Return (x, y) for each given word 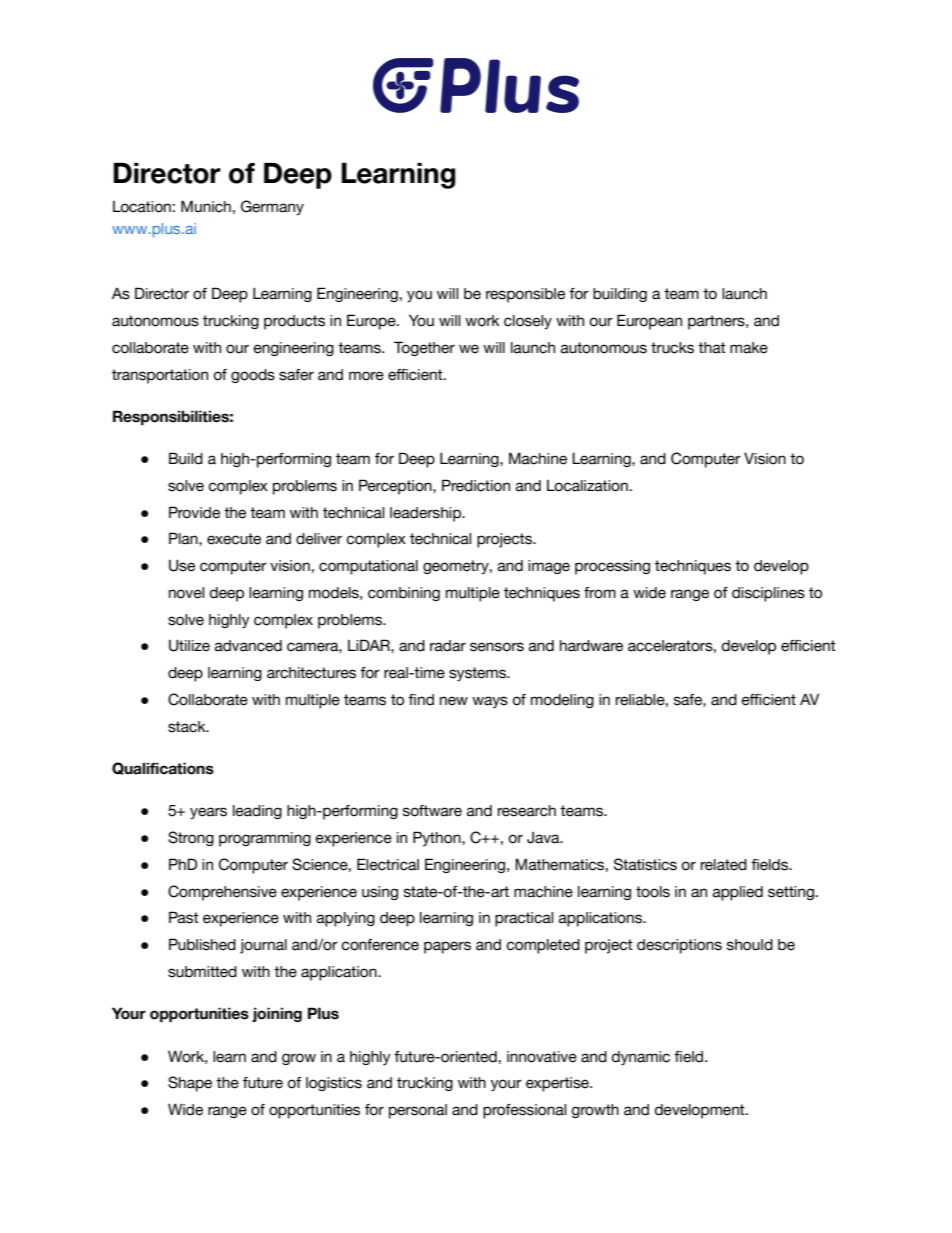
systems (479, 674)
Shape (190, 1084)
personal (418, 1111)
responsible (525, 295)
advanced (248, 646)
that (712, 348)
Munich (206, 206)
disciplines (768, 594)
